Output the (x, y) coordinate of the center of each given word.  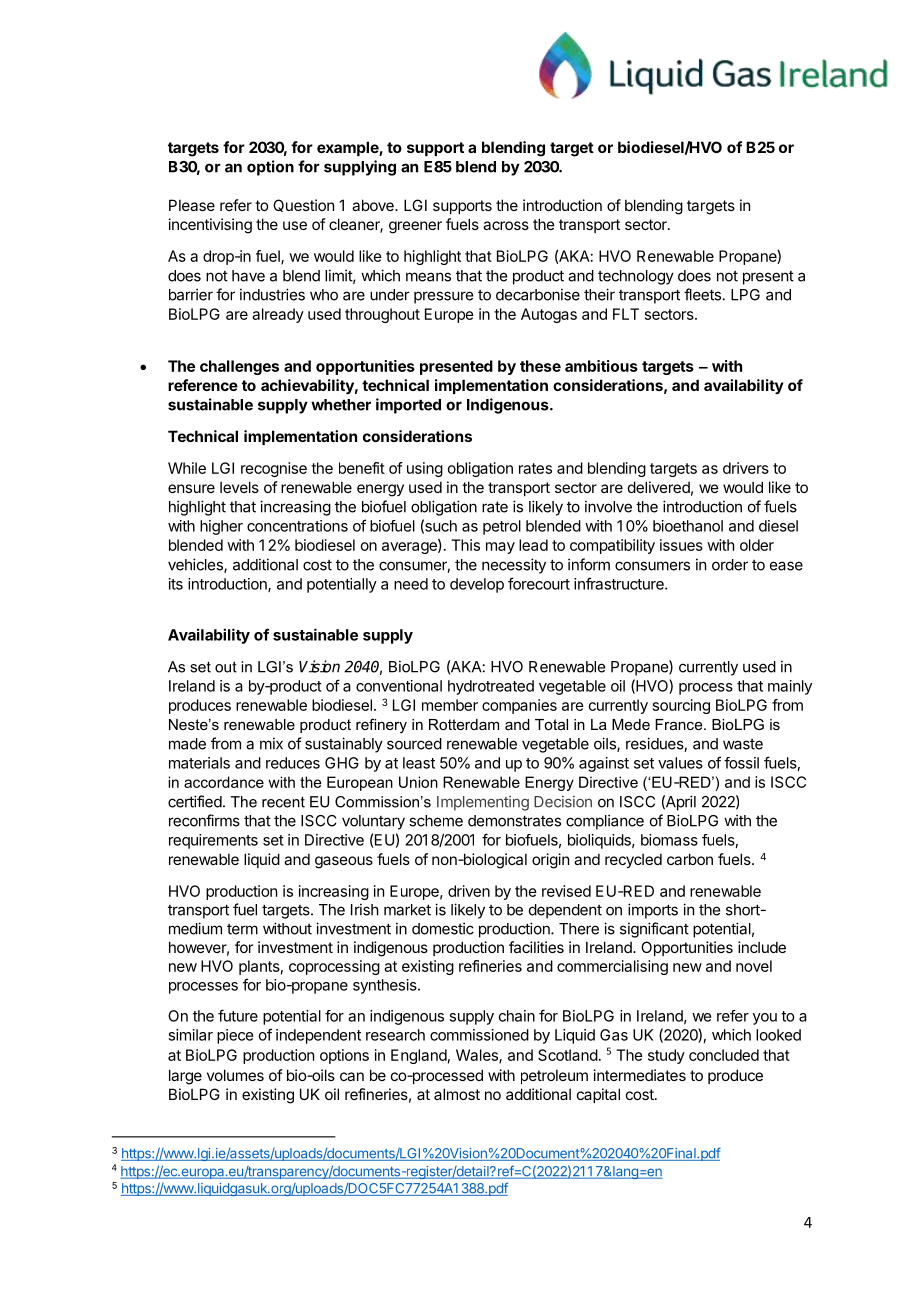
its (176, 584)
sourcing (681, 706)
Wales (478, 1056)
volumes (235, 1075)
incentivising (210, 226)
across (506, 225)
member (450, 705)
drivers (746, 468)
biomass (669, 840)
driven (469, 891)
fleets (702, 294)
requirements (213, 841)
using (425, 469)
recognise (274, 469)
